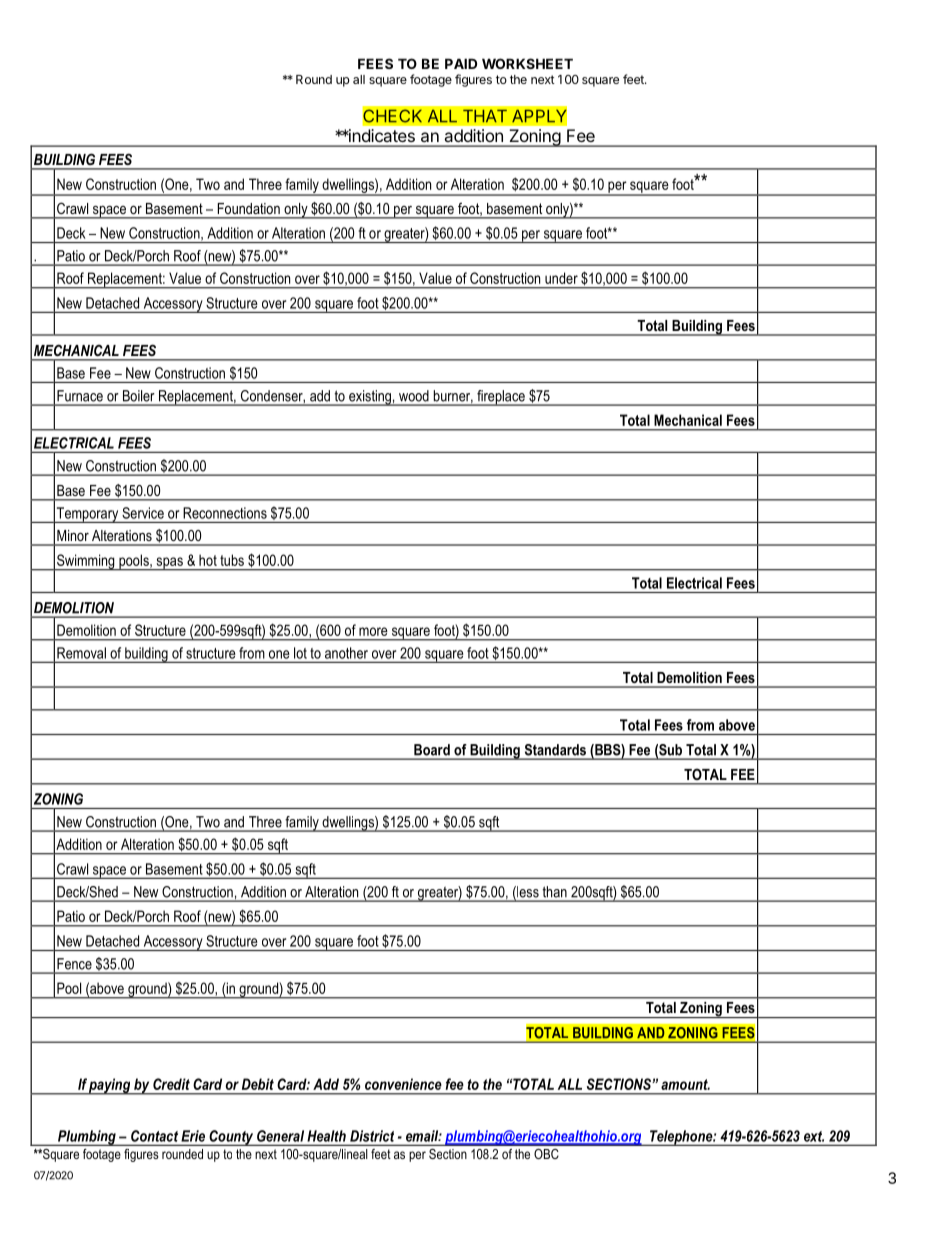 The image size is (952, 1233). I want to click on WORKSHEET, so click(527, 63).
